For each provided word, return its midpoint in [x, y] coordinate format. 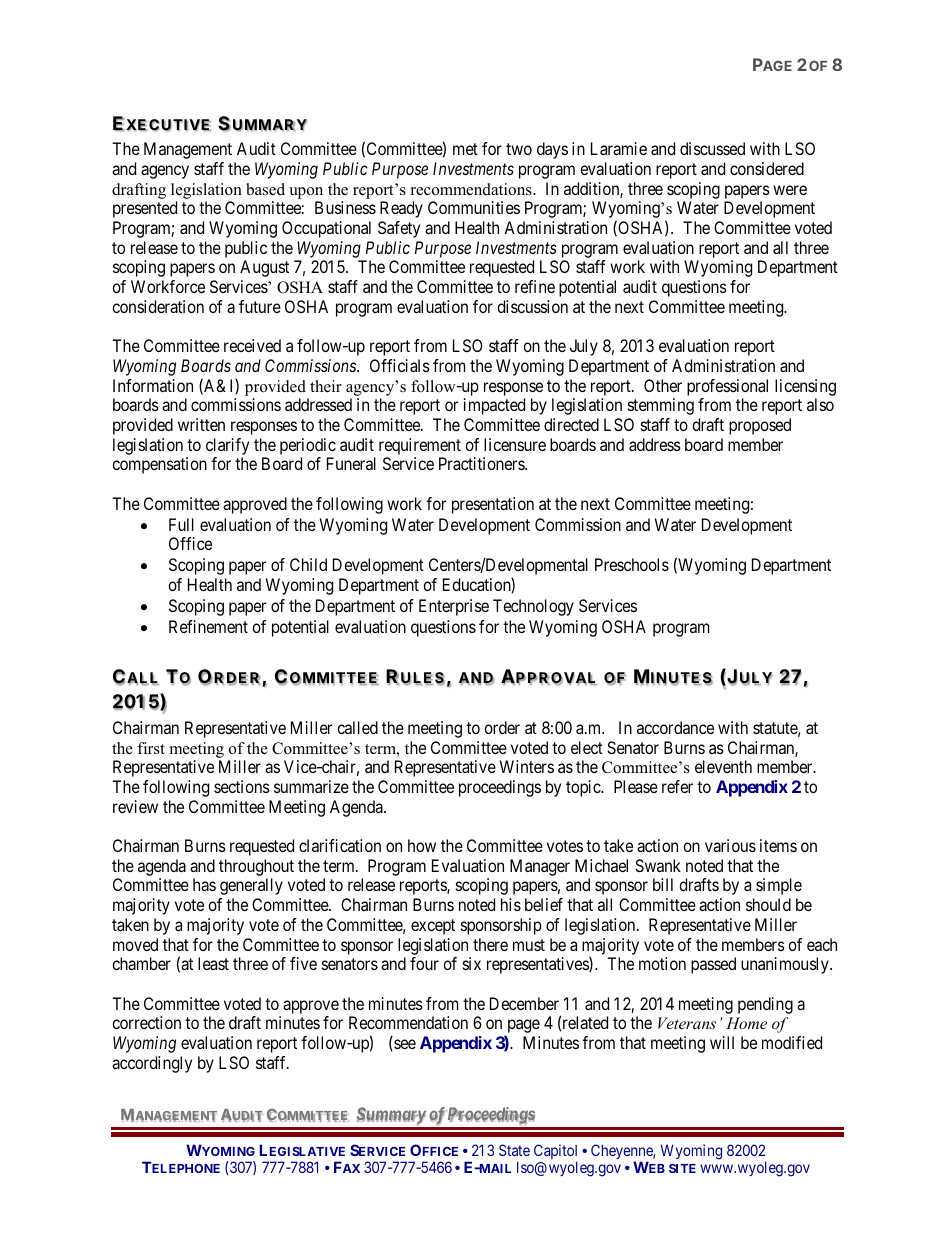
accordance [675, 727]
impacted [494, 406]
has [204, 884]
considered [767, 168]
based [265, 189]
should [768, 904]
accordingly [152, 1064]
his [511, 904]
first [151, 748]
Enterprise [454, 607]
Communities [474, 207]
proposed [760, 426]
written [201, 424]
